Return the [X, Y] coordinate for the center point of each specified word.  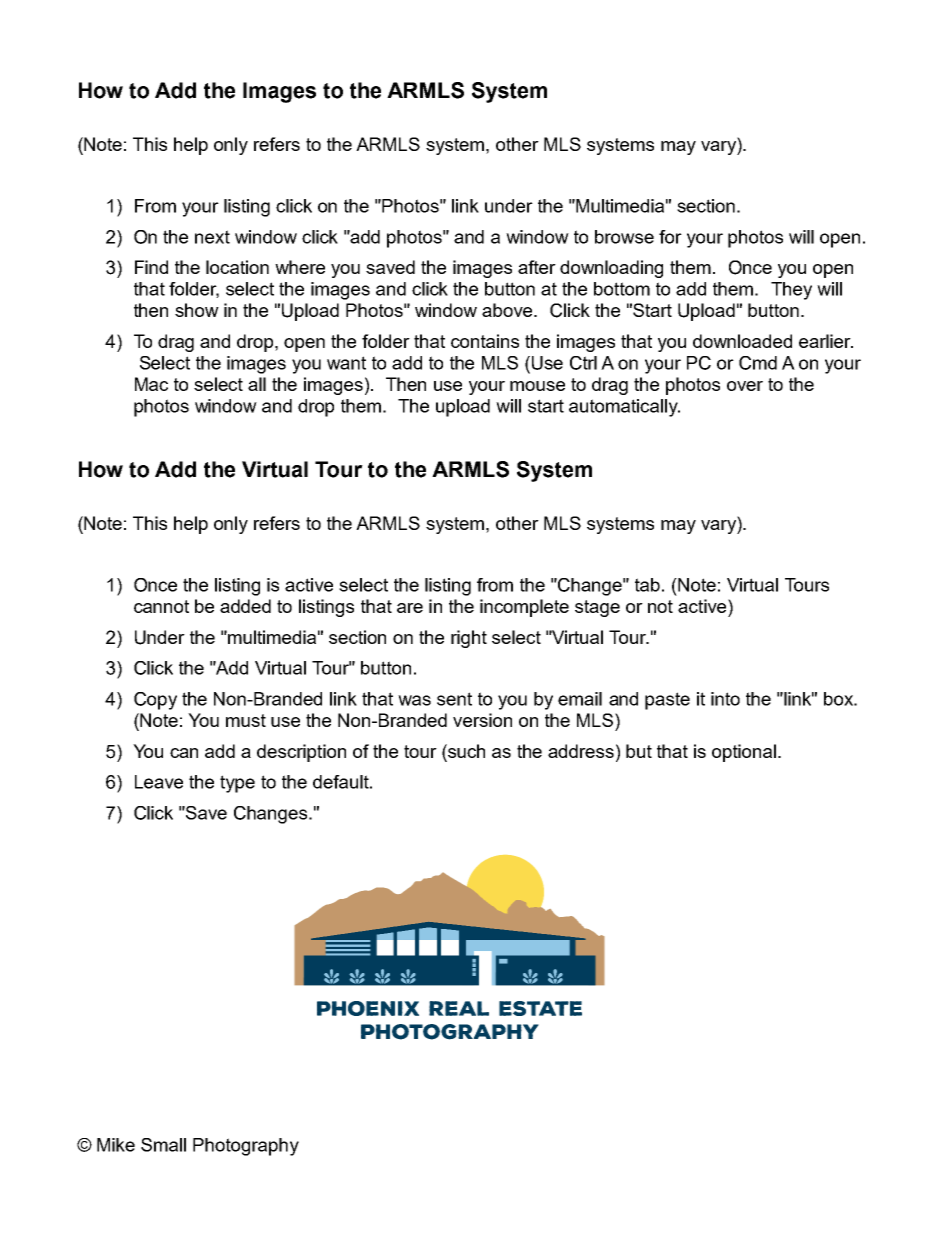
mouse [537, 386]
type [237, 784]
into [725, 699]
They [791, 291]
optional [744, 753]
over [745, 386]
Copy [155, 701]
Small [163, 1145]
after [537, 267]
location [237, 267]
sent [454, 699]
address [581, 751]
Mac [151, 384]
